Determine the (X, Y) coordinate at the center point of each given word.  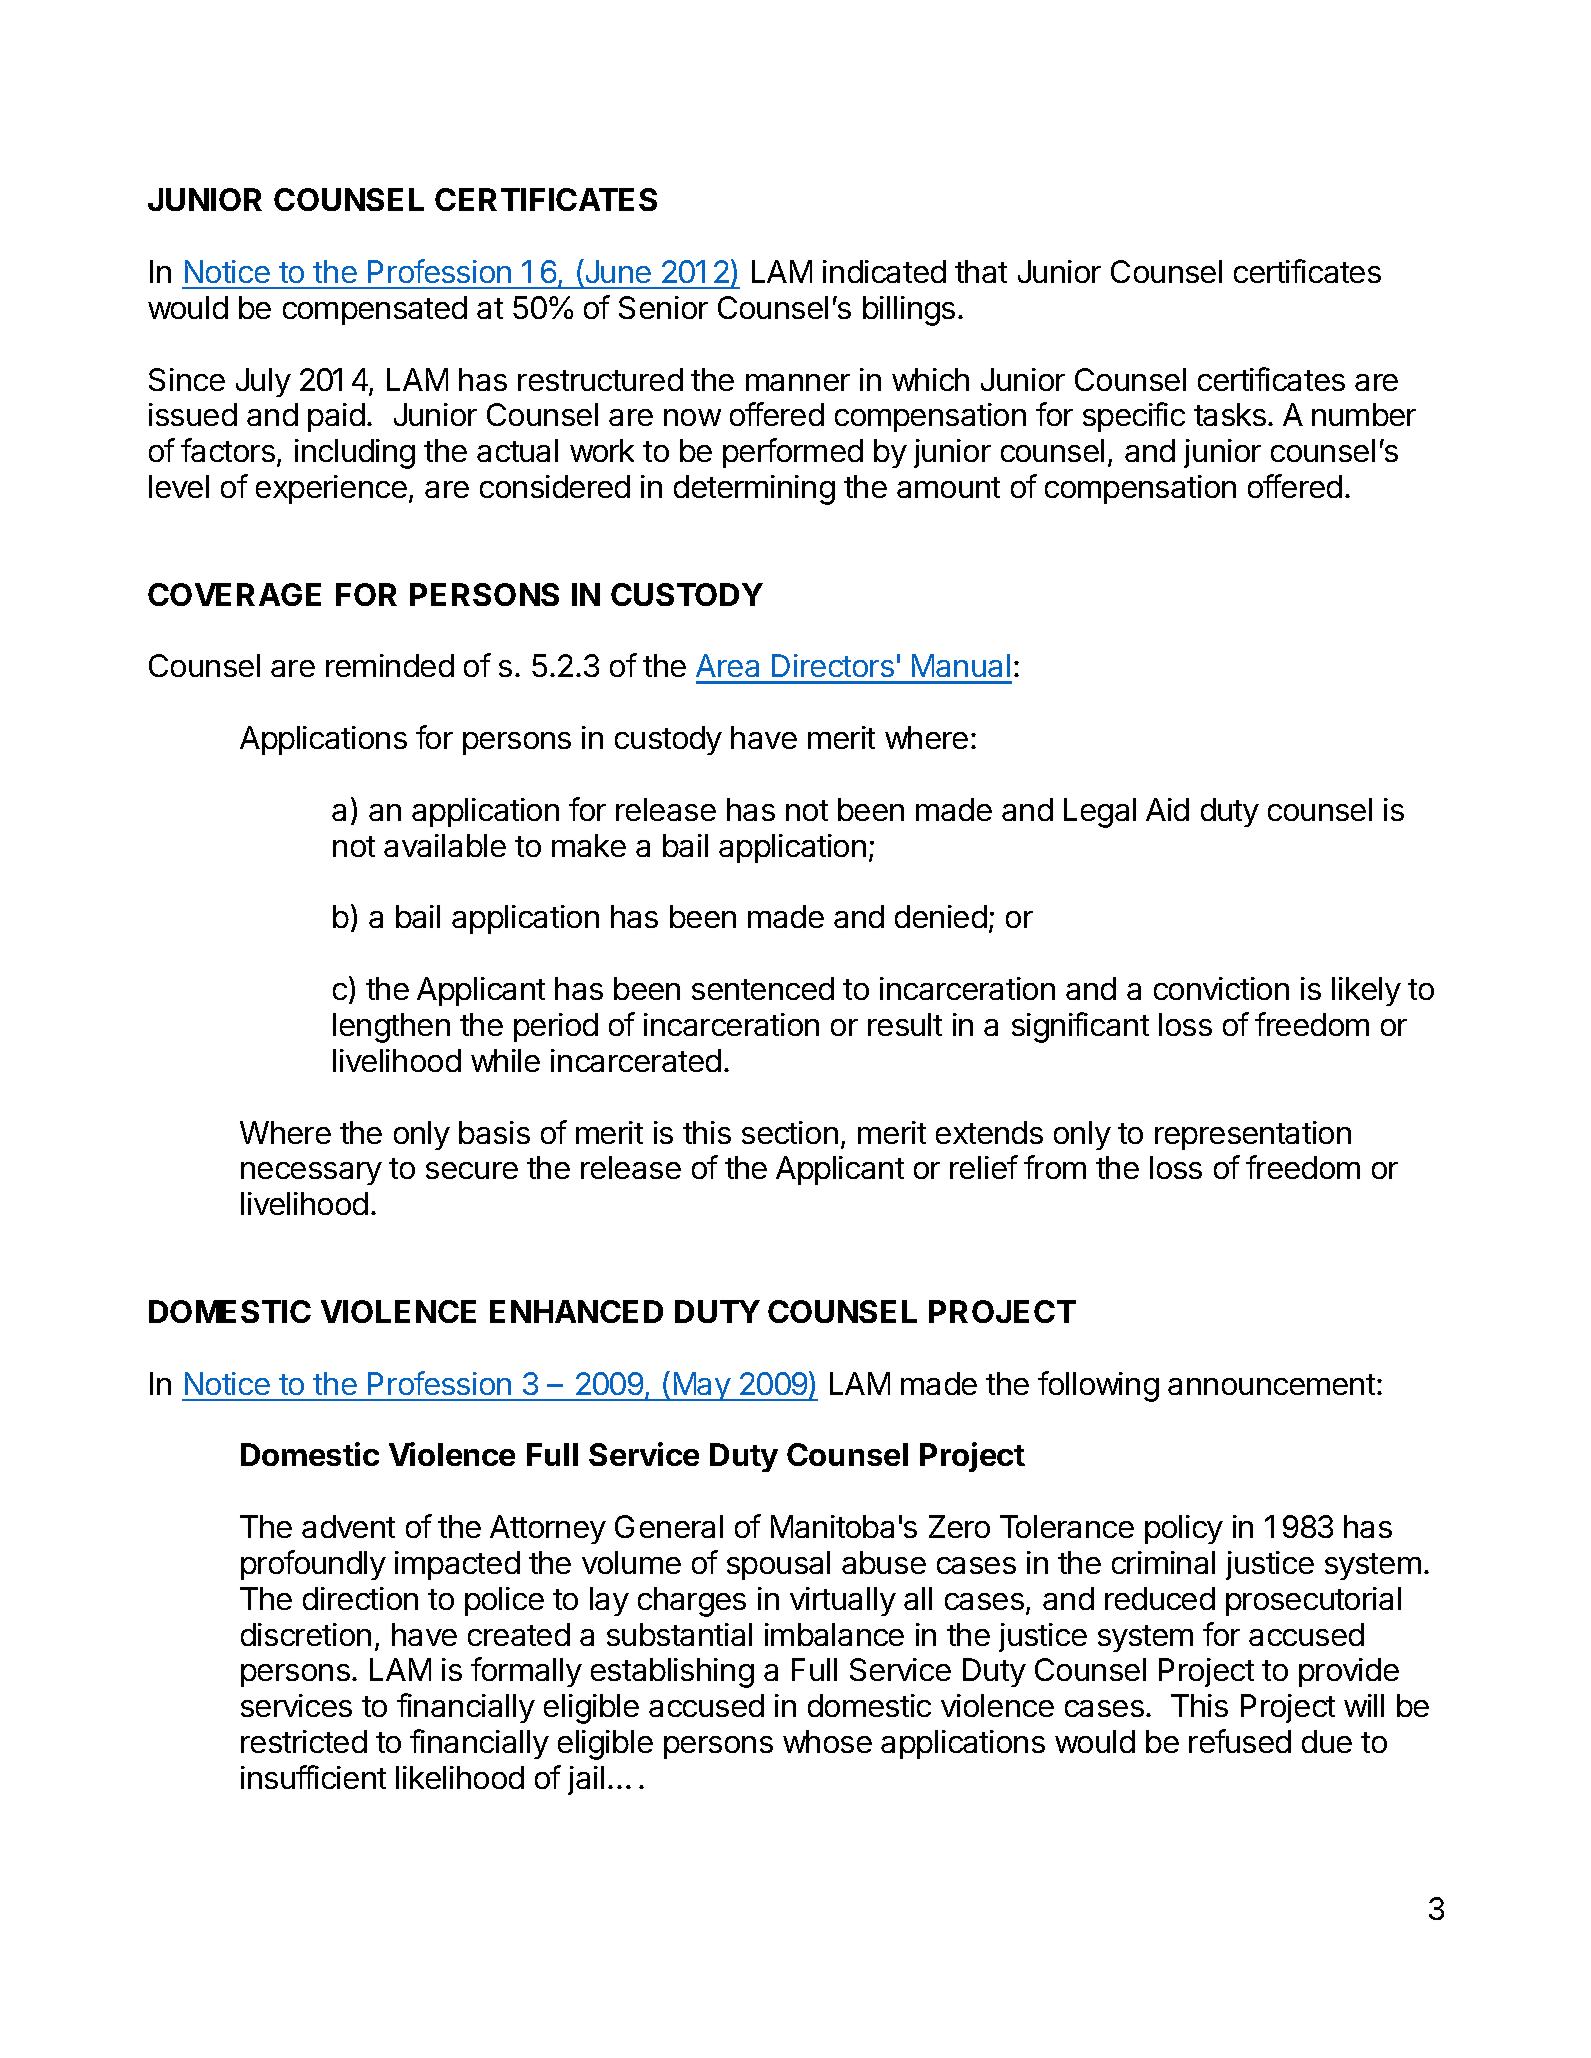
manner (798, 382)
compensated (375, 310)
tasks (1231, 414)
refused (1240, 1741)
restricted (304, 1741)
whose (827, 1741)
